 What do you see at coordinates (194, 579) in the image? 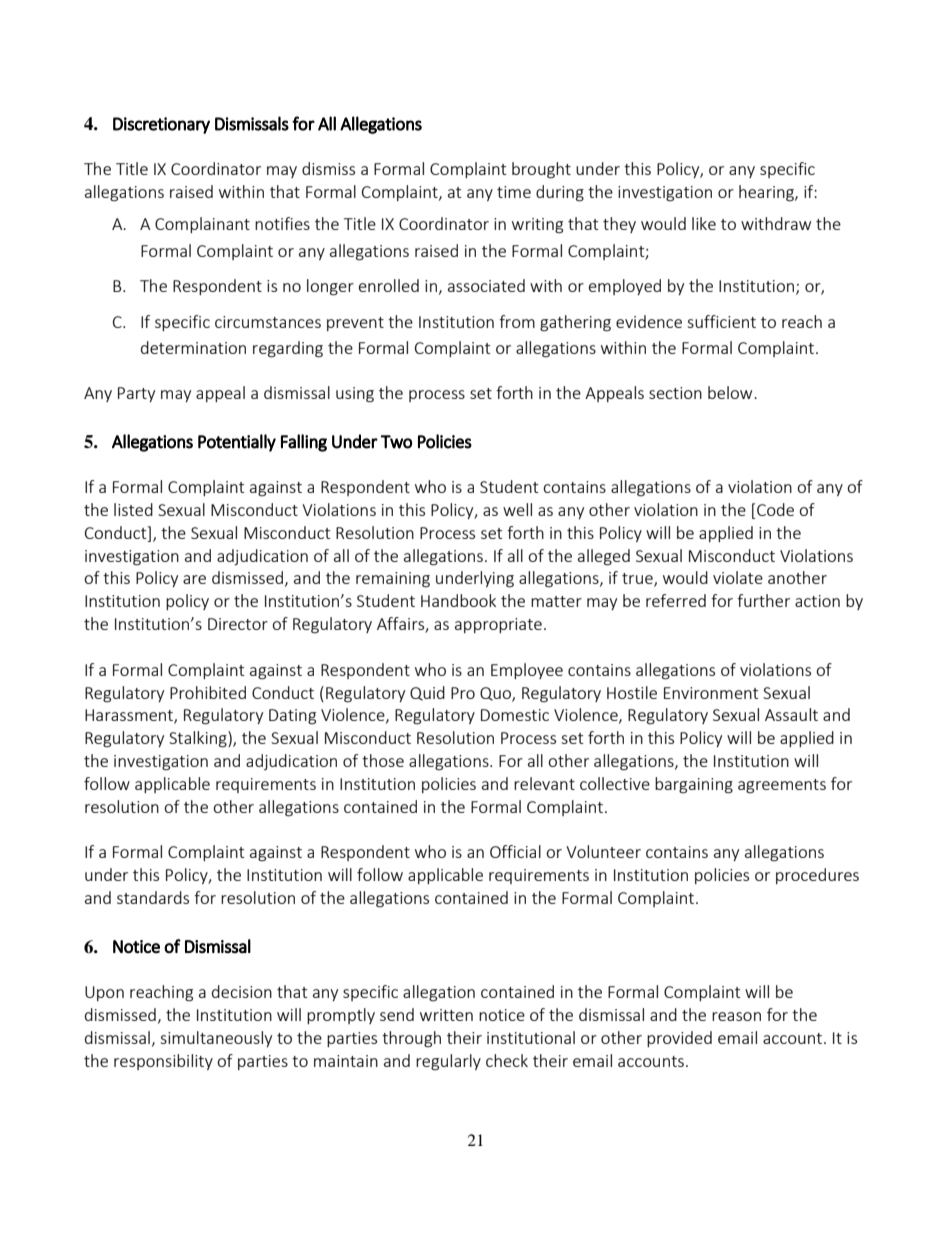
I see `are` at bounding box center [194, 579].
